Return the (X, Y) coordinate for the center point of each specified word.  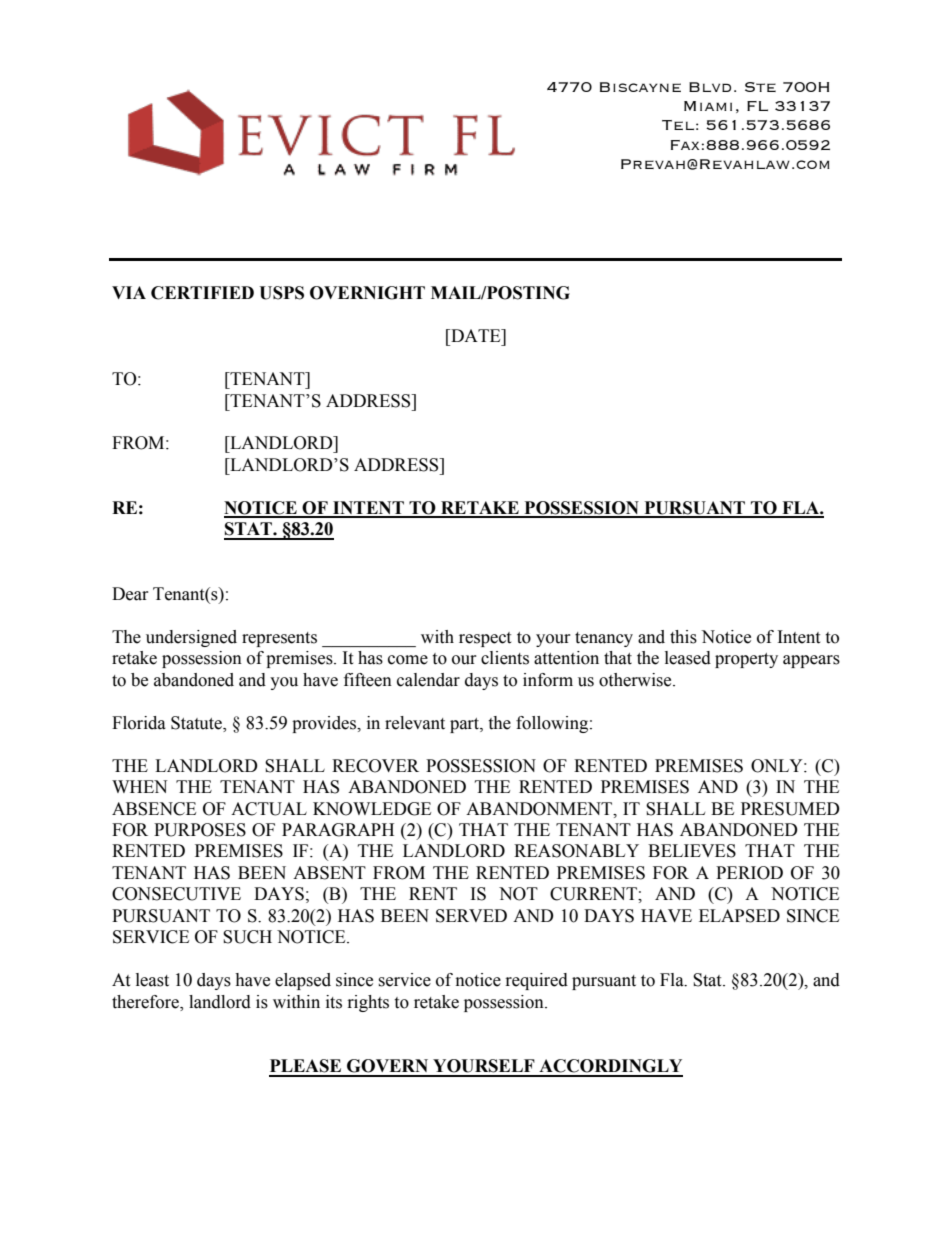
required (537, 981)
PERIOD (749, 873)
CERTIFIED (202, 293)
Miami (708, 106)
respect (485, 639)
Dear (130, 594)
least (152, 980)
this (683, 637)
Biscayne (640, 87)
